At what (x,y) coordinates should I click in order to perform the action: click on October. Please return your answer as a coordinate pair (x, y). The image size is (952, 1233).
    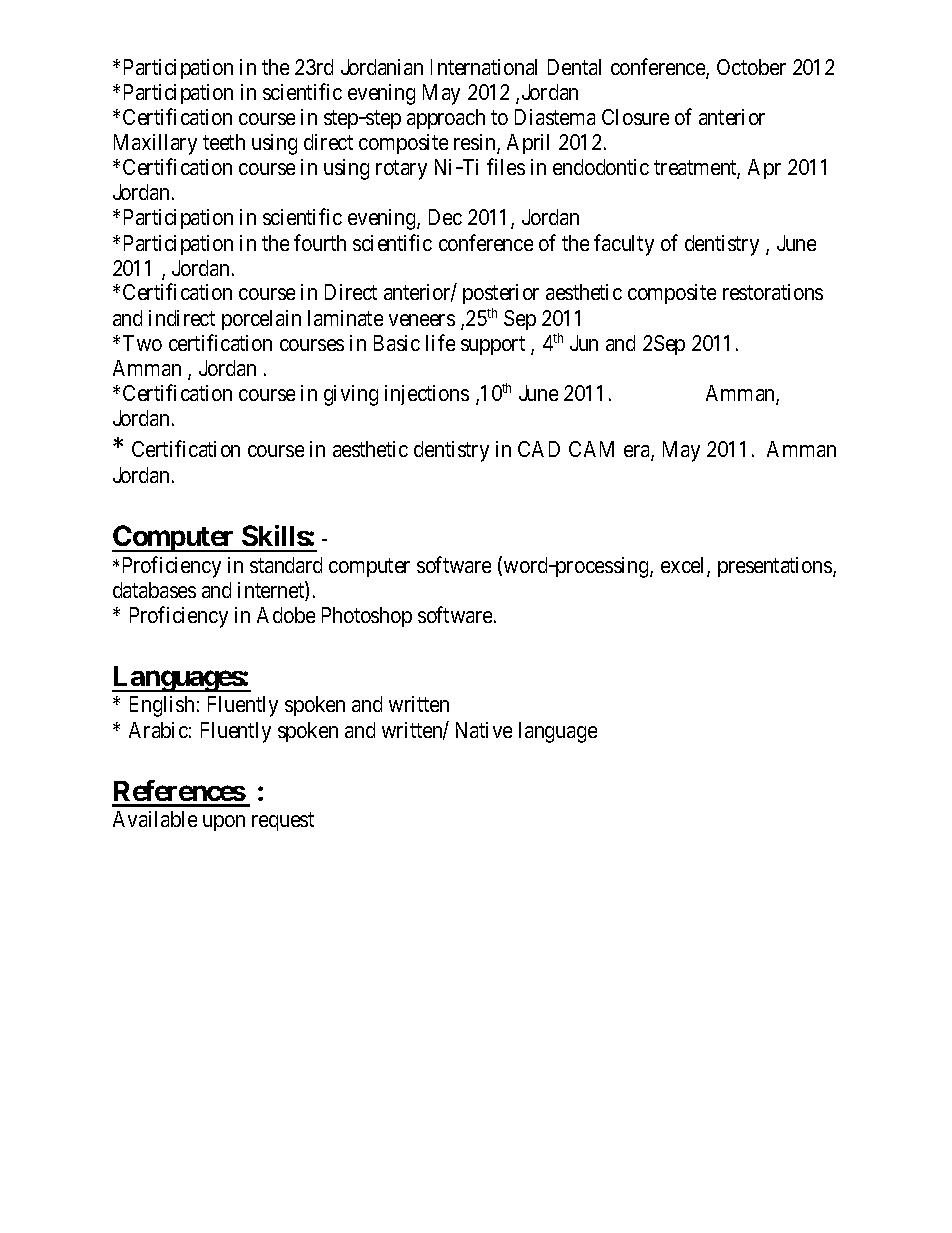
    Looking at the image, I should click on (751, 67).
